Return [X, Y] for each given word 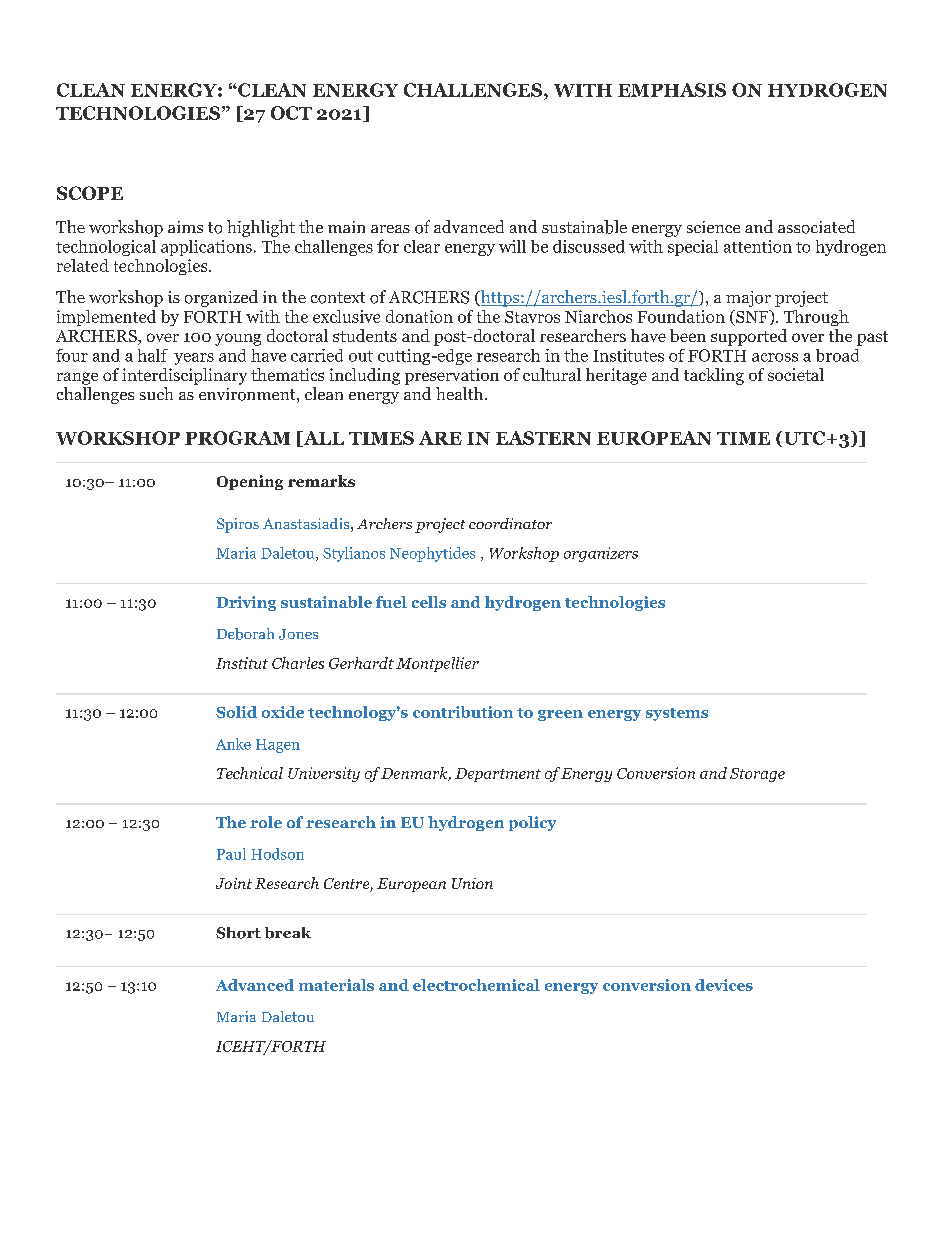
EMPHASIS [672, 90]
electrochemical [476, 985]
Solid [236, 712]
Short [238, 933]
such [156, 393]
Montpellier [437, 664]
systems [677, 714]
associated [816, 227]
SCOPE [90, 193]
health [461, 393]
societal [796, 374]
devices [724, 985]
